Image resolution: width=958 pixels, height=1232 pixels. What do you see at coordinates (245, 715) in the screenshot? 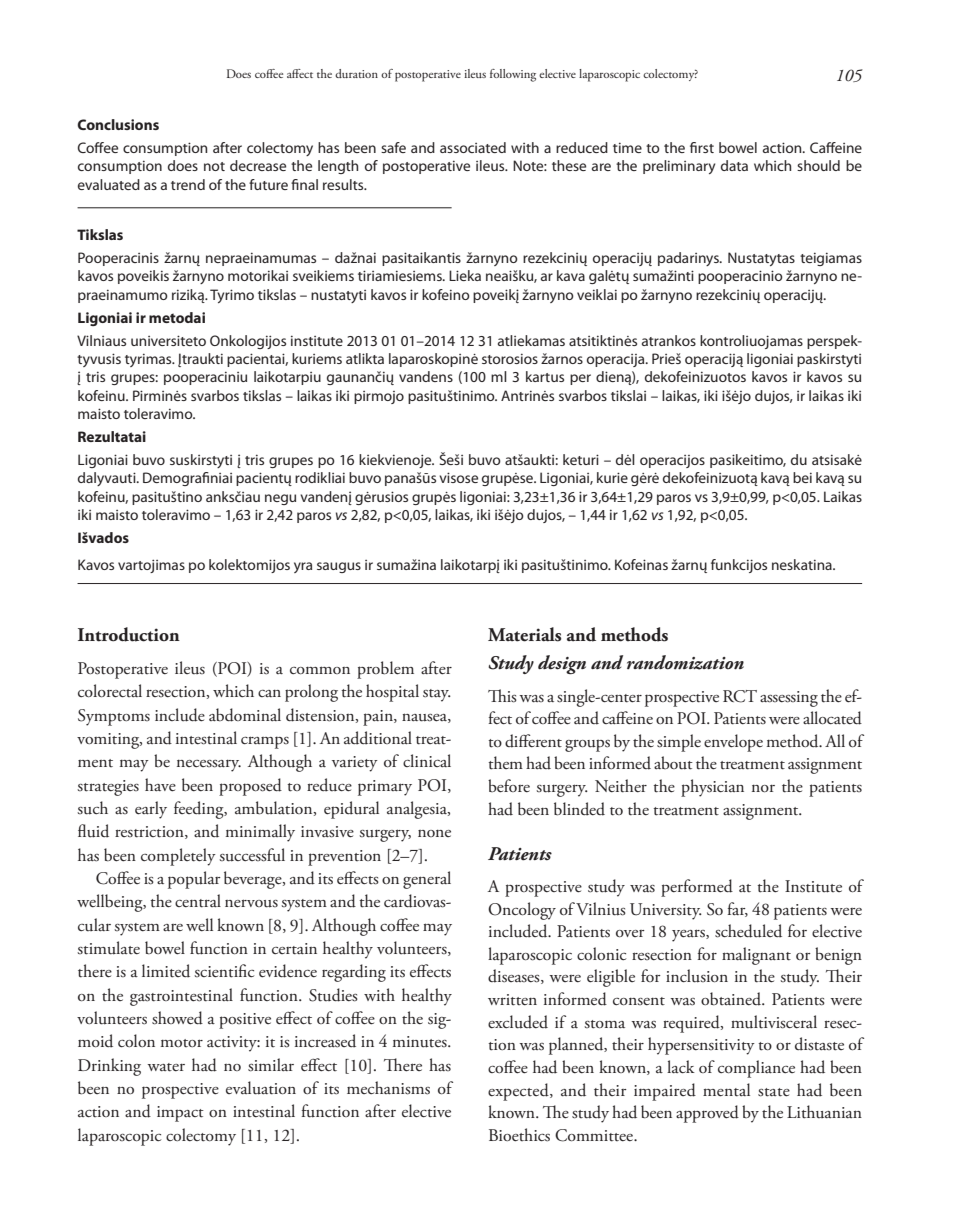
I see `abdominal` at bounding box center [245, 715].
